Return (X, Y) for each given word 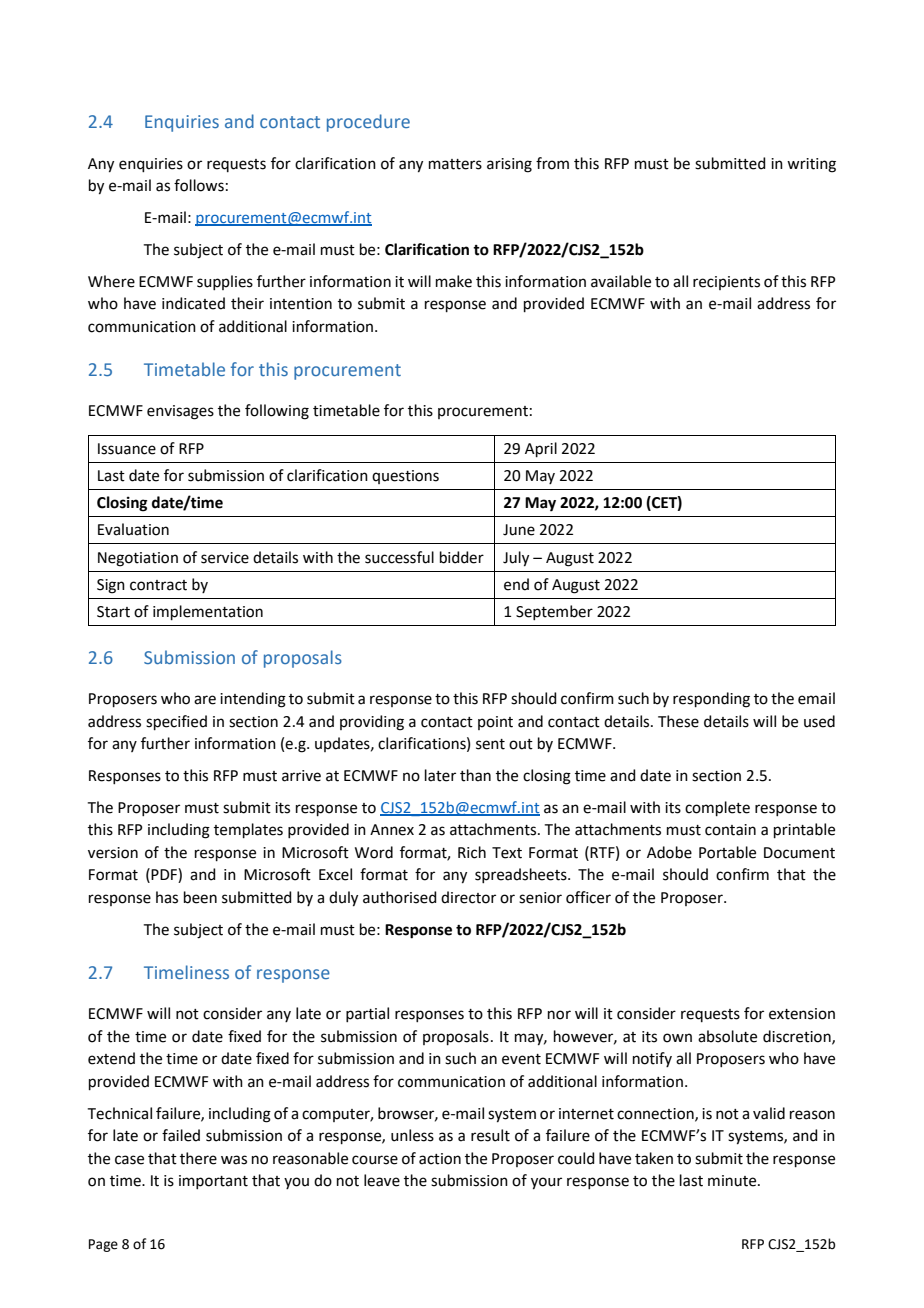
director (468, 897)
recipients (726, 283)
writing (811, 165)
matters (455, 164)
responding (711, 700)
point (495, 723)
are (205, 700)
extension (802, 1014)
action (440, 1159)
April (541, 449)
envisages (180, 412)
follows (199, 185)
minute (733, 1181)
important (213, 1182)
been (200, 897)
